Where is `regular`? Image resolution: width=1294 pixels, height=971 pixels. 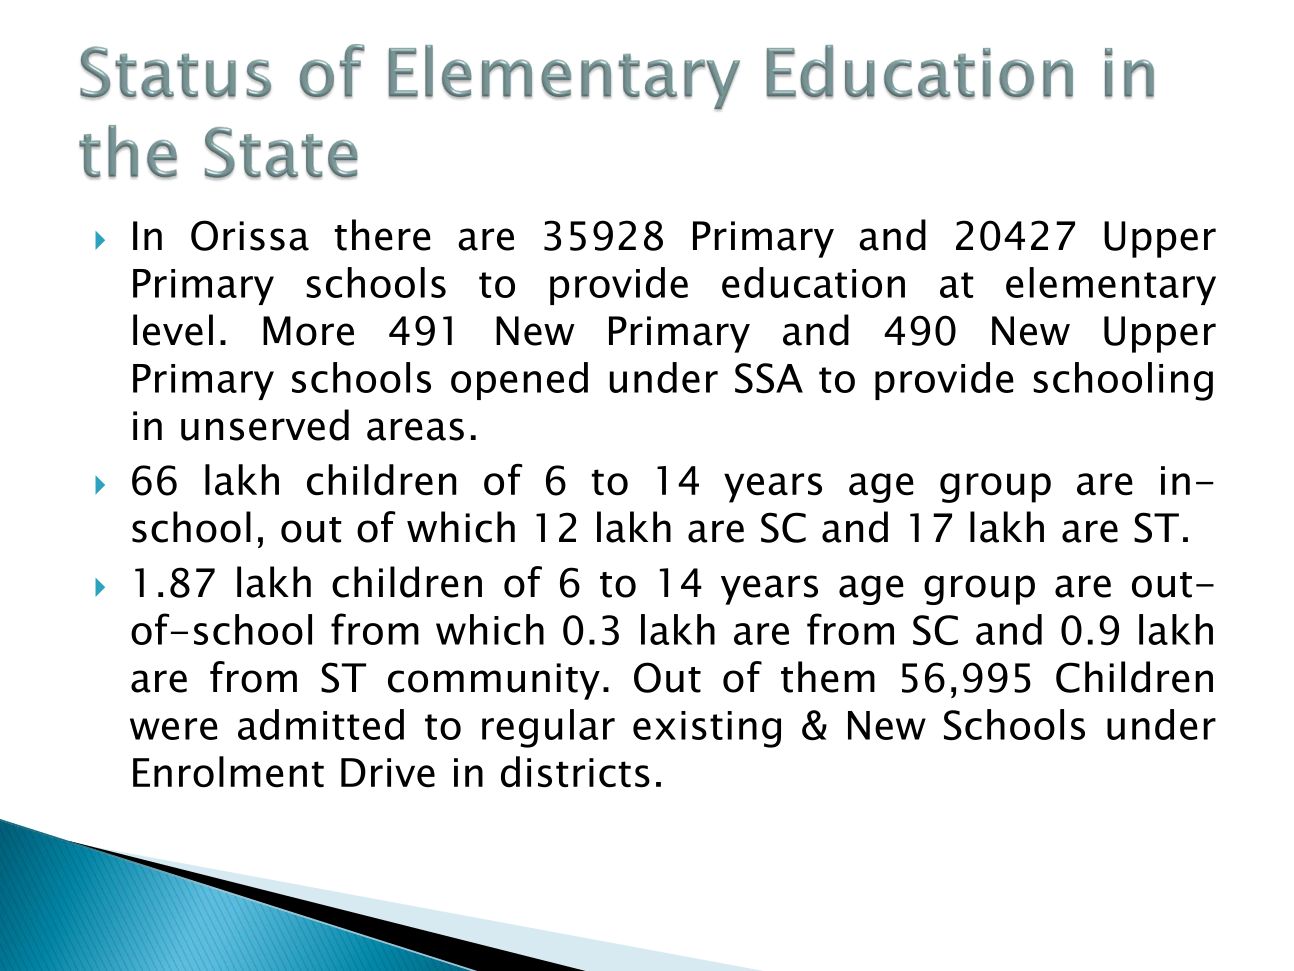 regular is located at coordinates (548, 728).
